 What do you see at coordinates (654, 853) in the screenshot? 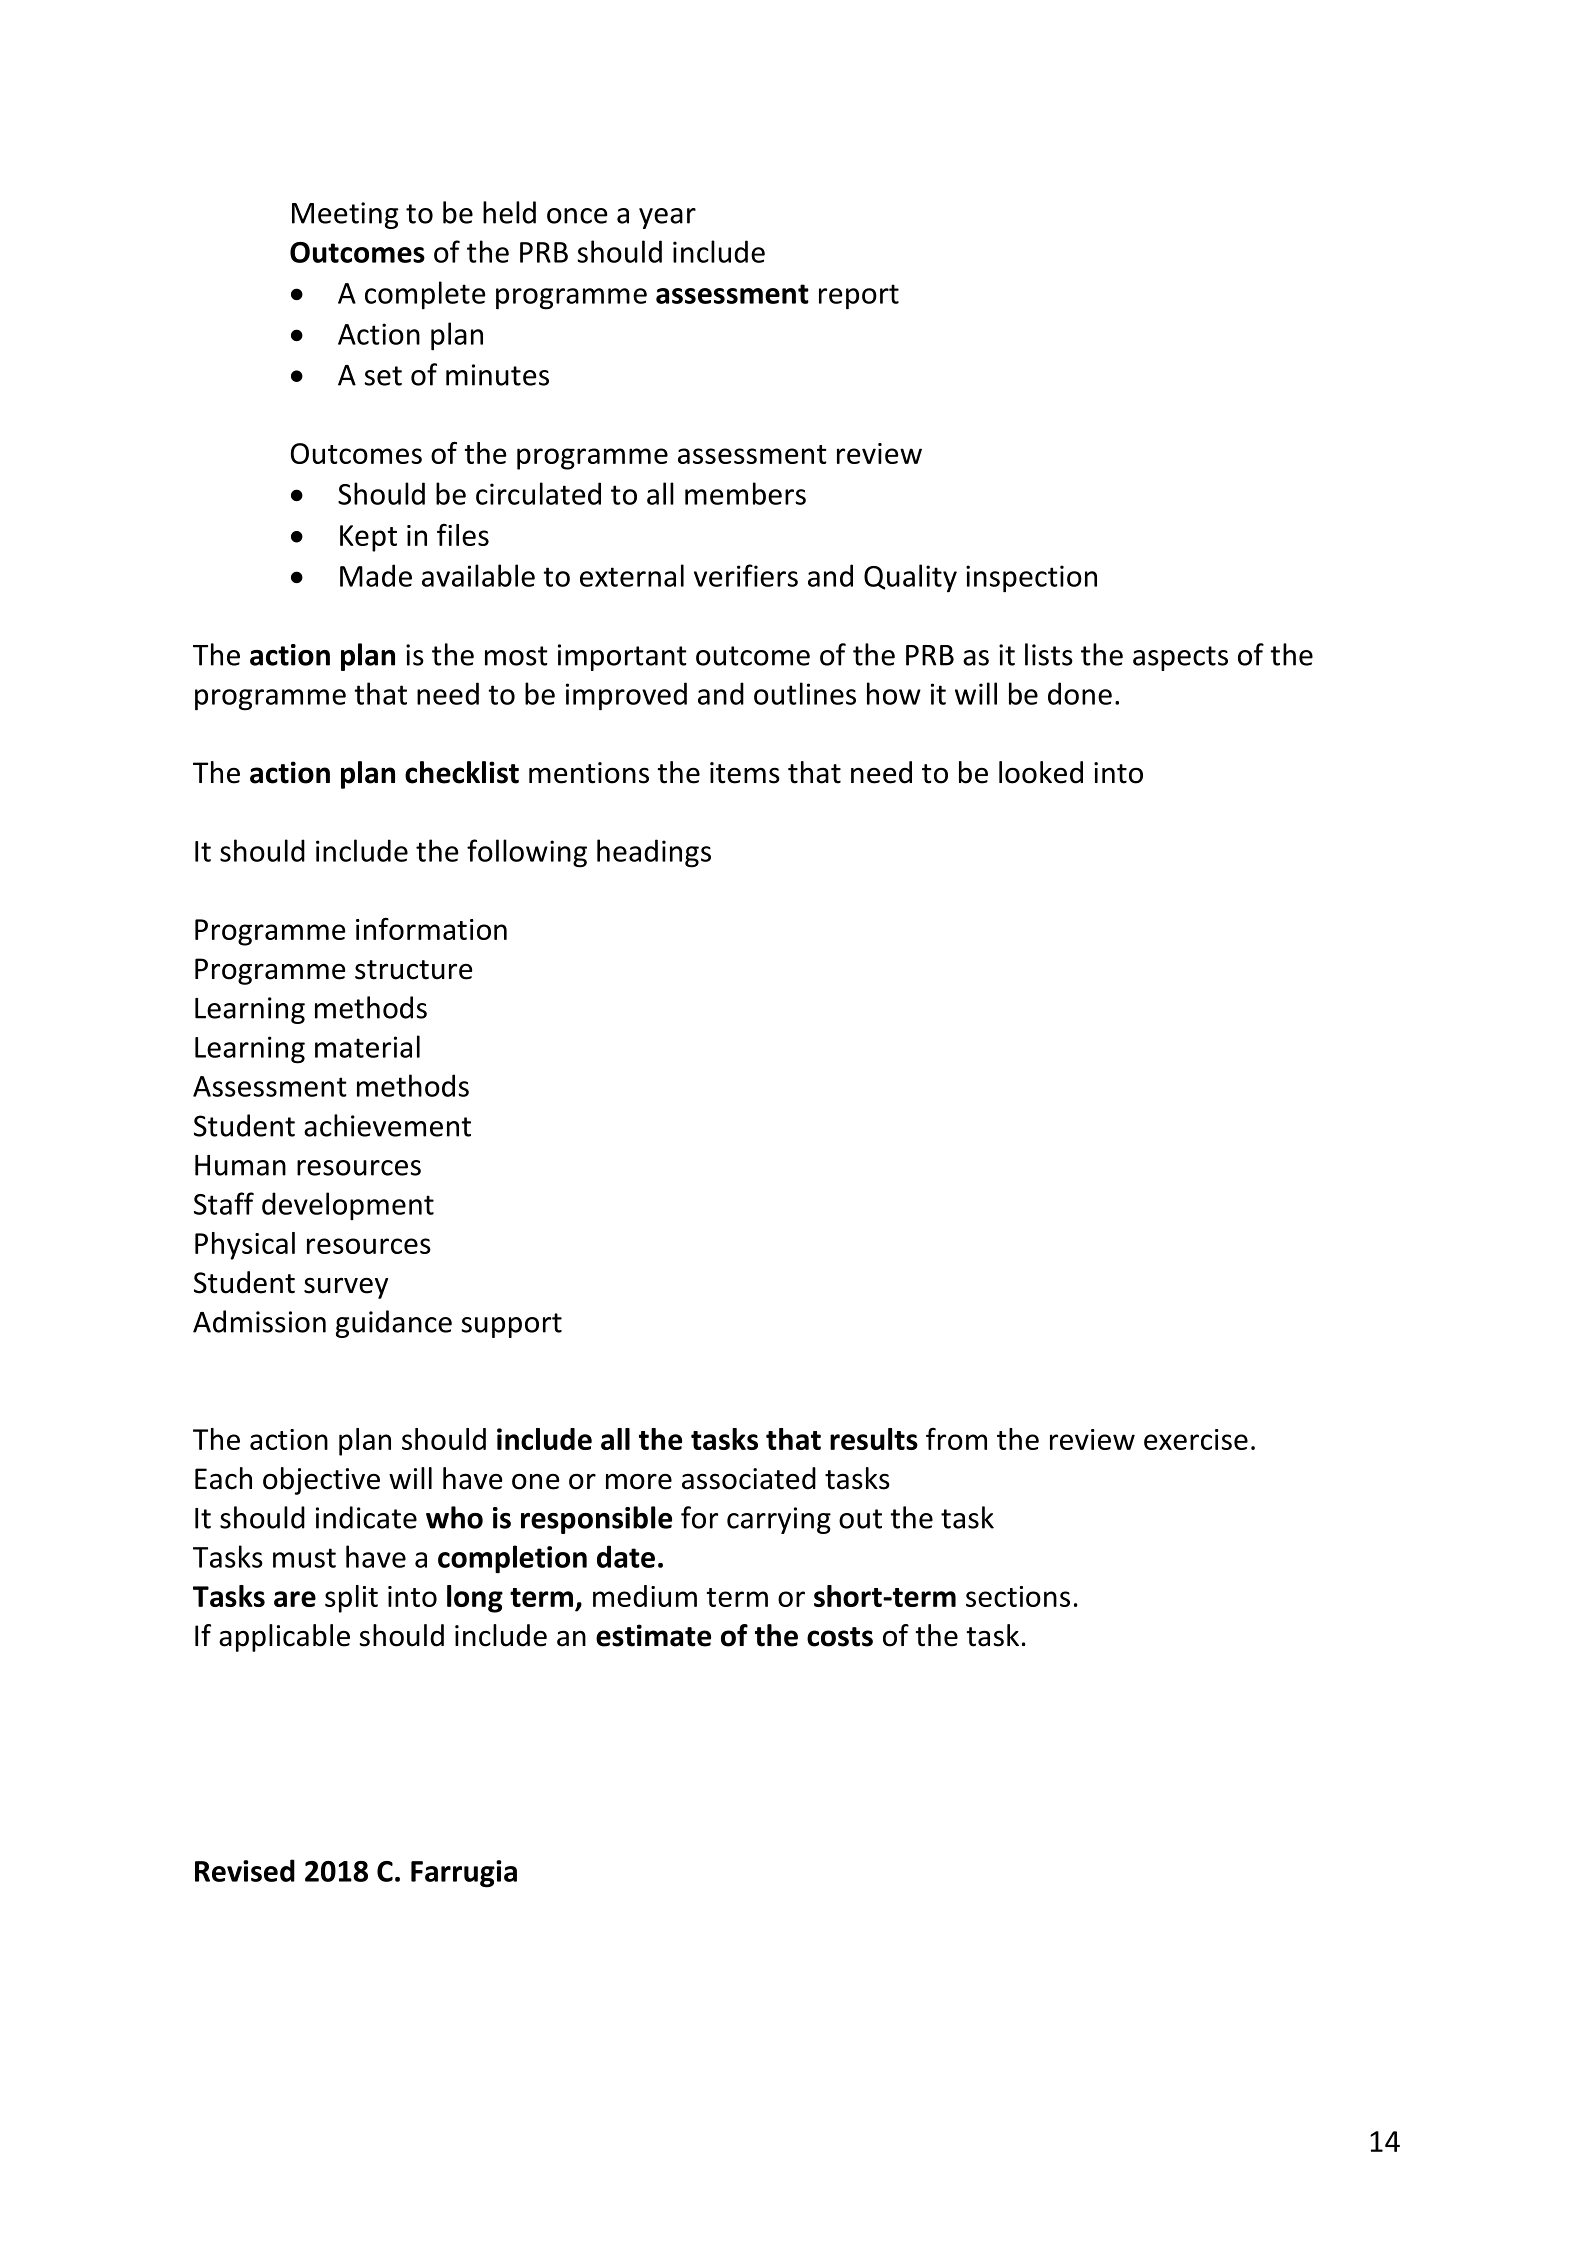
I see `headings` at bounding box center [654, 853].
